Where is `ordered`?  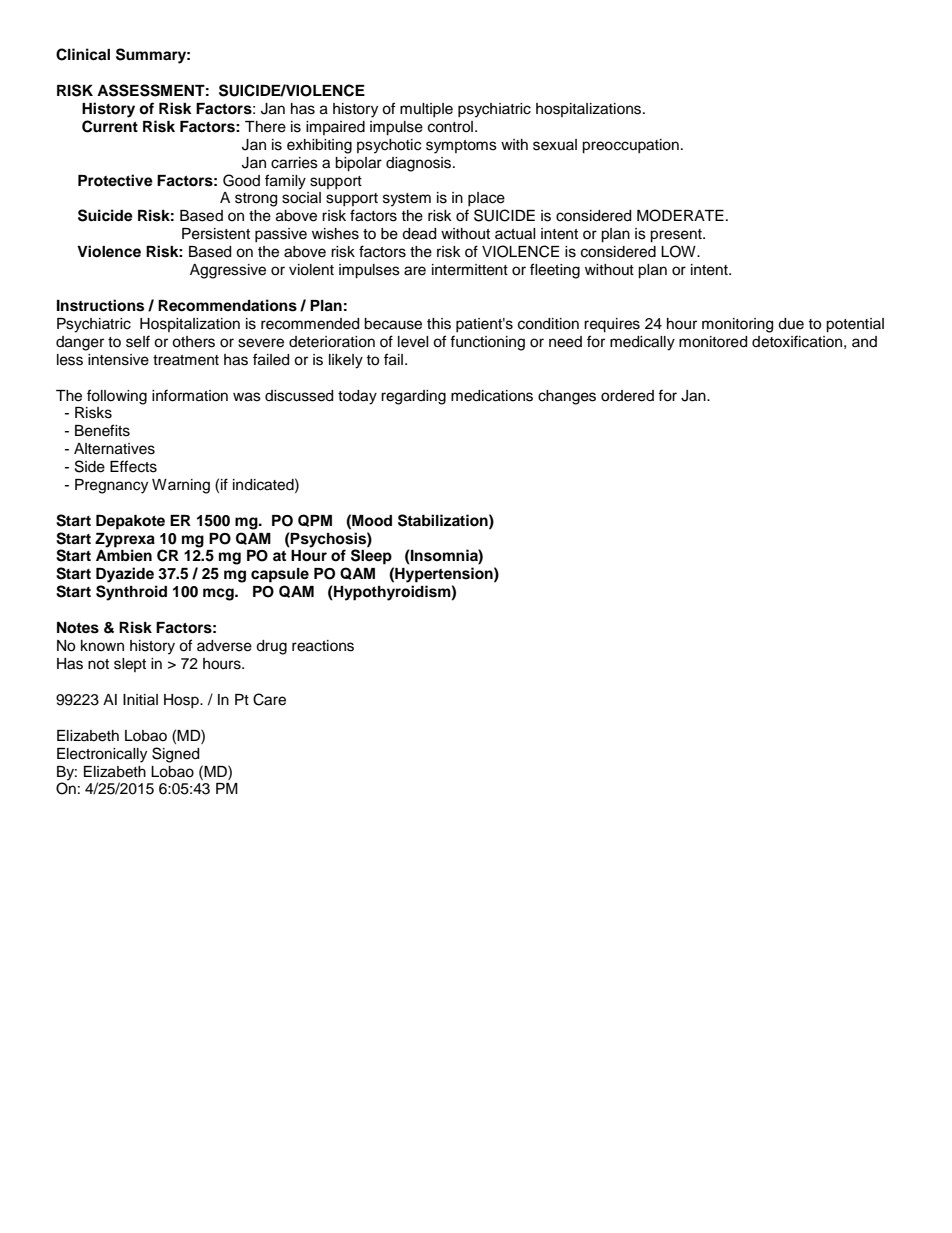
ordered is located at coordinates (627, 396).
